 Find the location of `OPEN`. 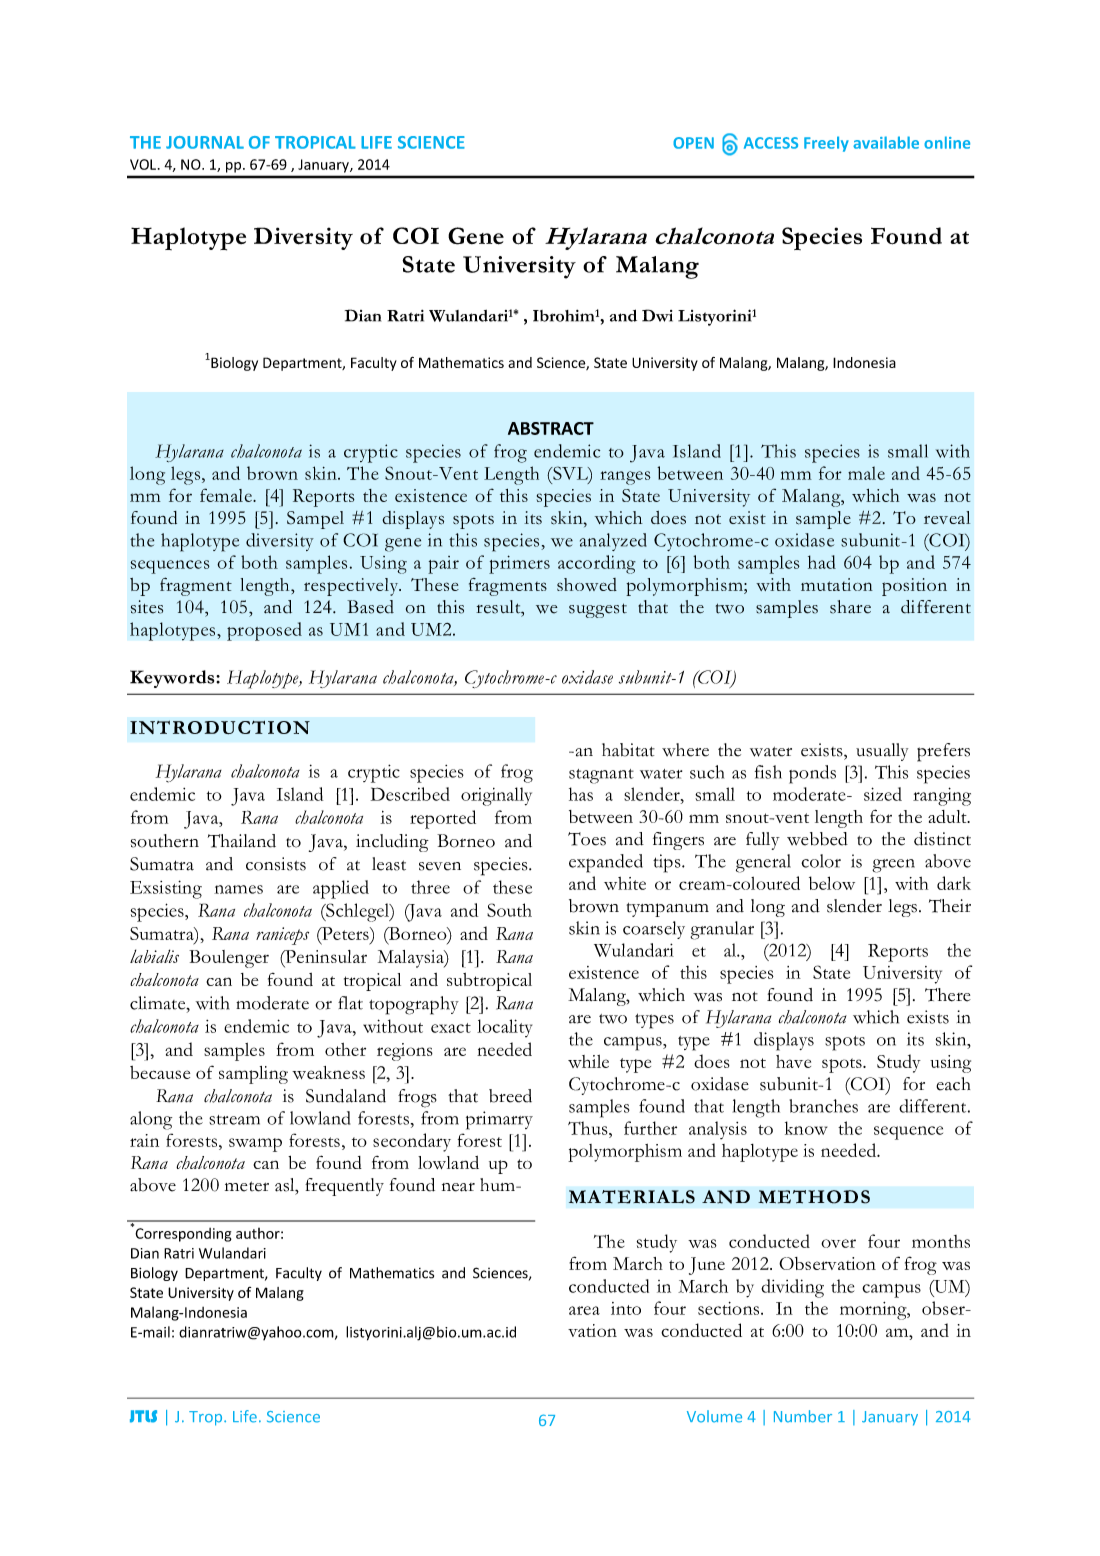

OPEN is located at coordinates (693, 143).
